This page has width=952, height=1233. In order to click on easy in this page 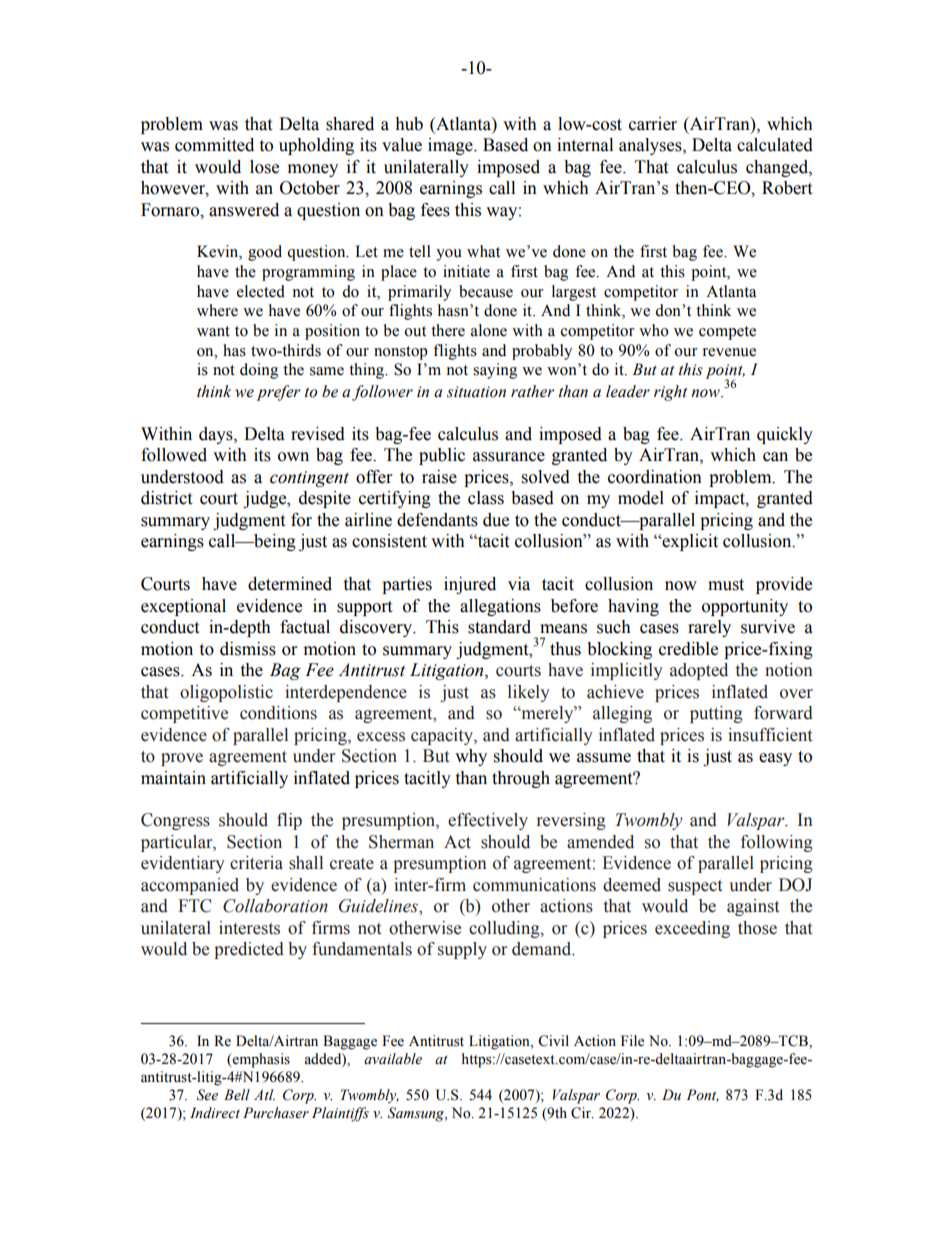, I will do `click(775, 759)`.
